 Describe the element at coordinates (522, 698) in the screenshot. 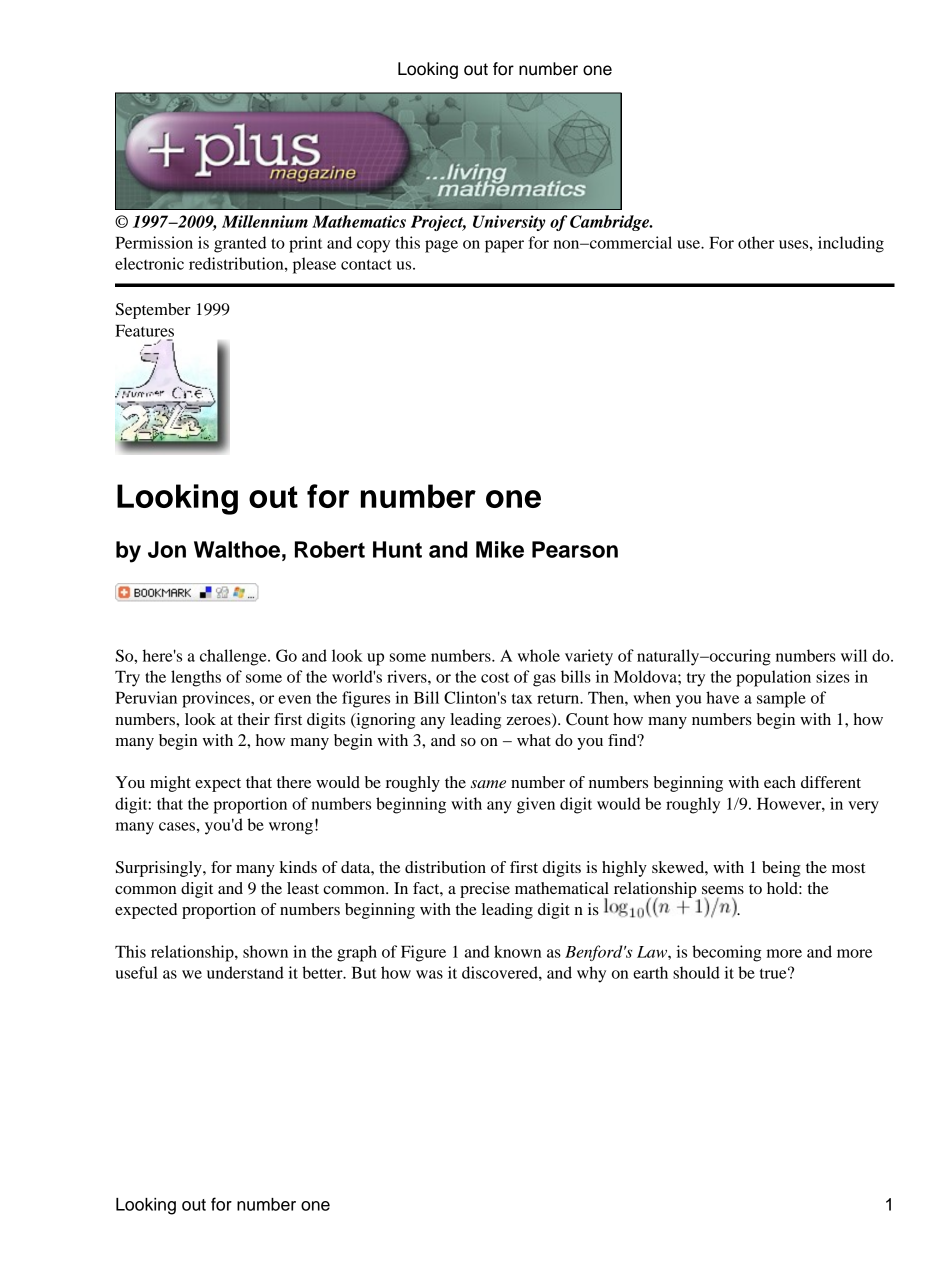

I see `tax` at that location.
